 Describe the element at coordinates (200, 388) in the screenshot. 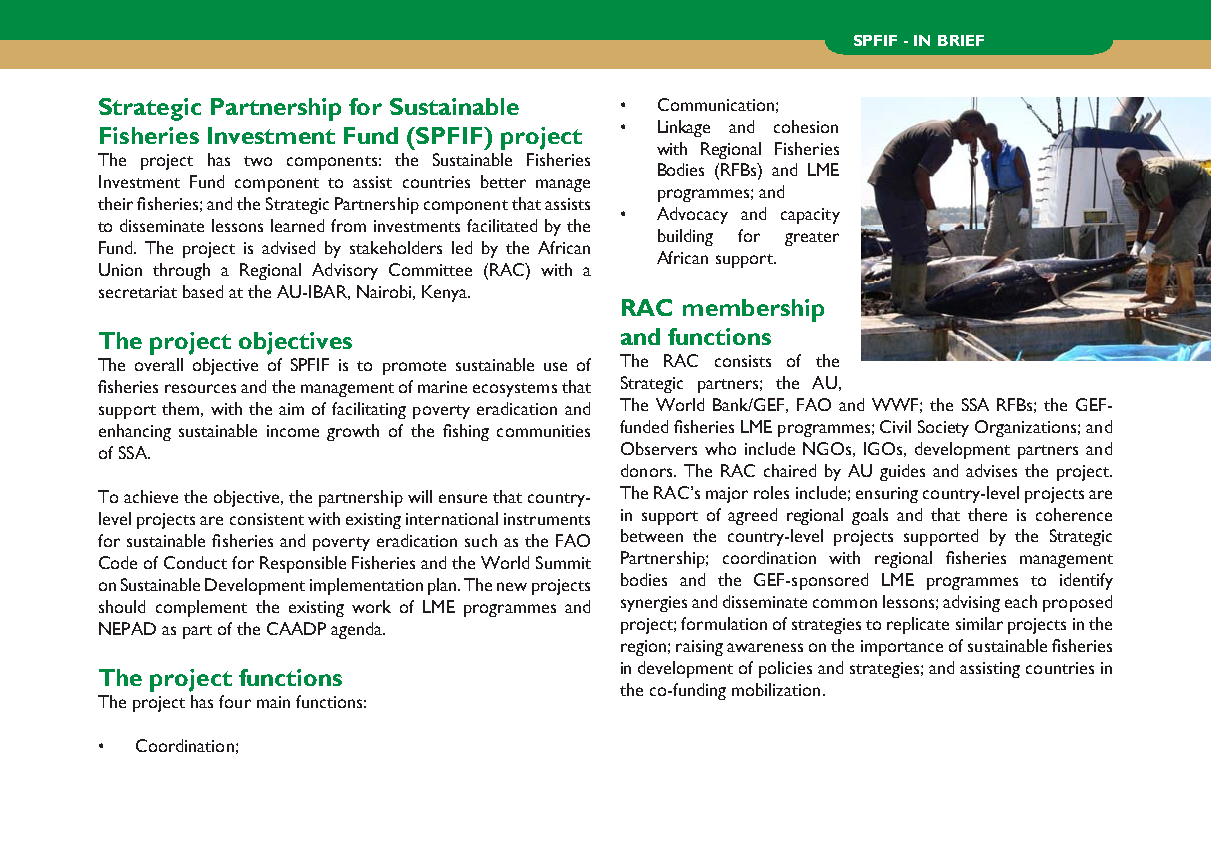

I see `resources` at that location.
